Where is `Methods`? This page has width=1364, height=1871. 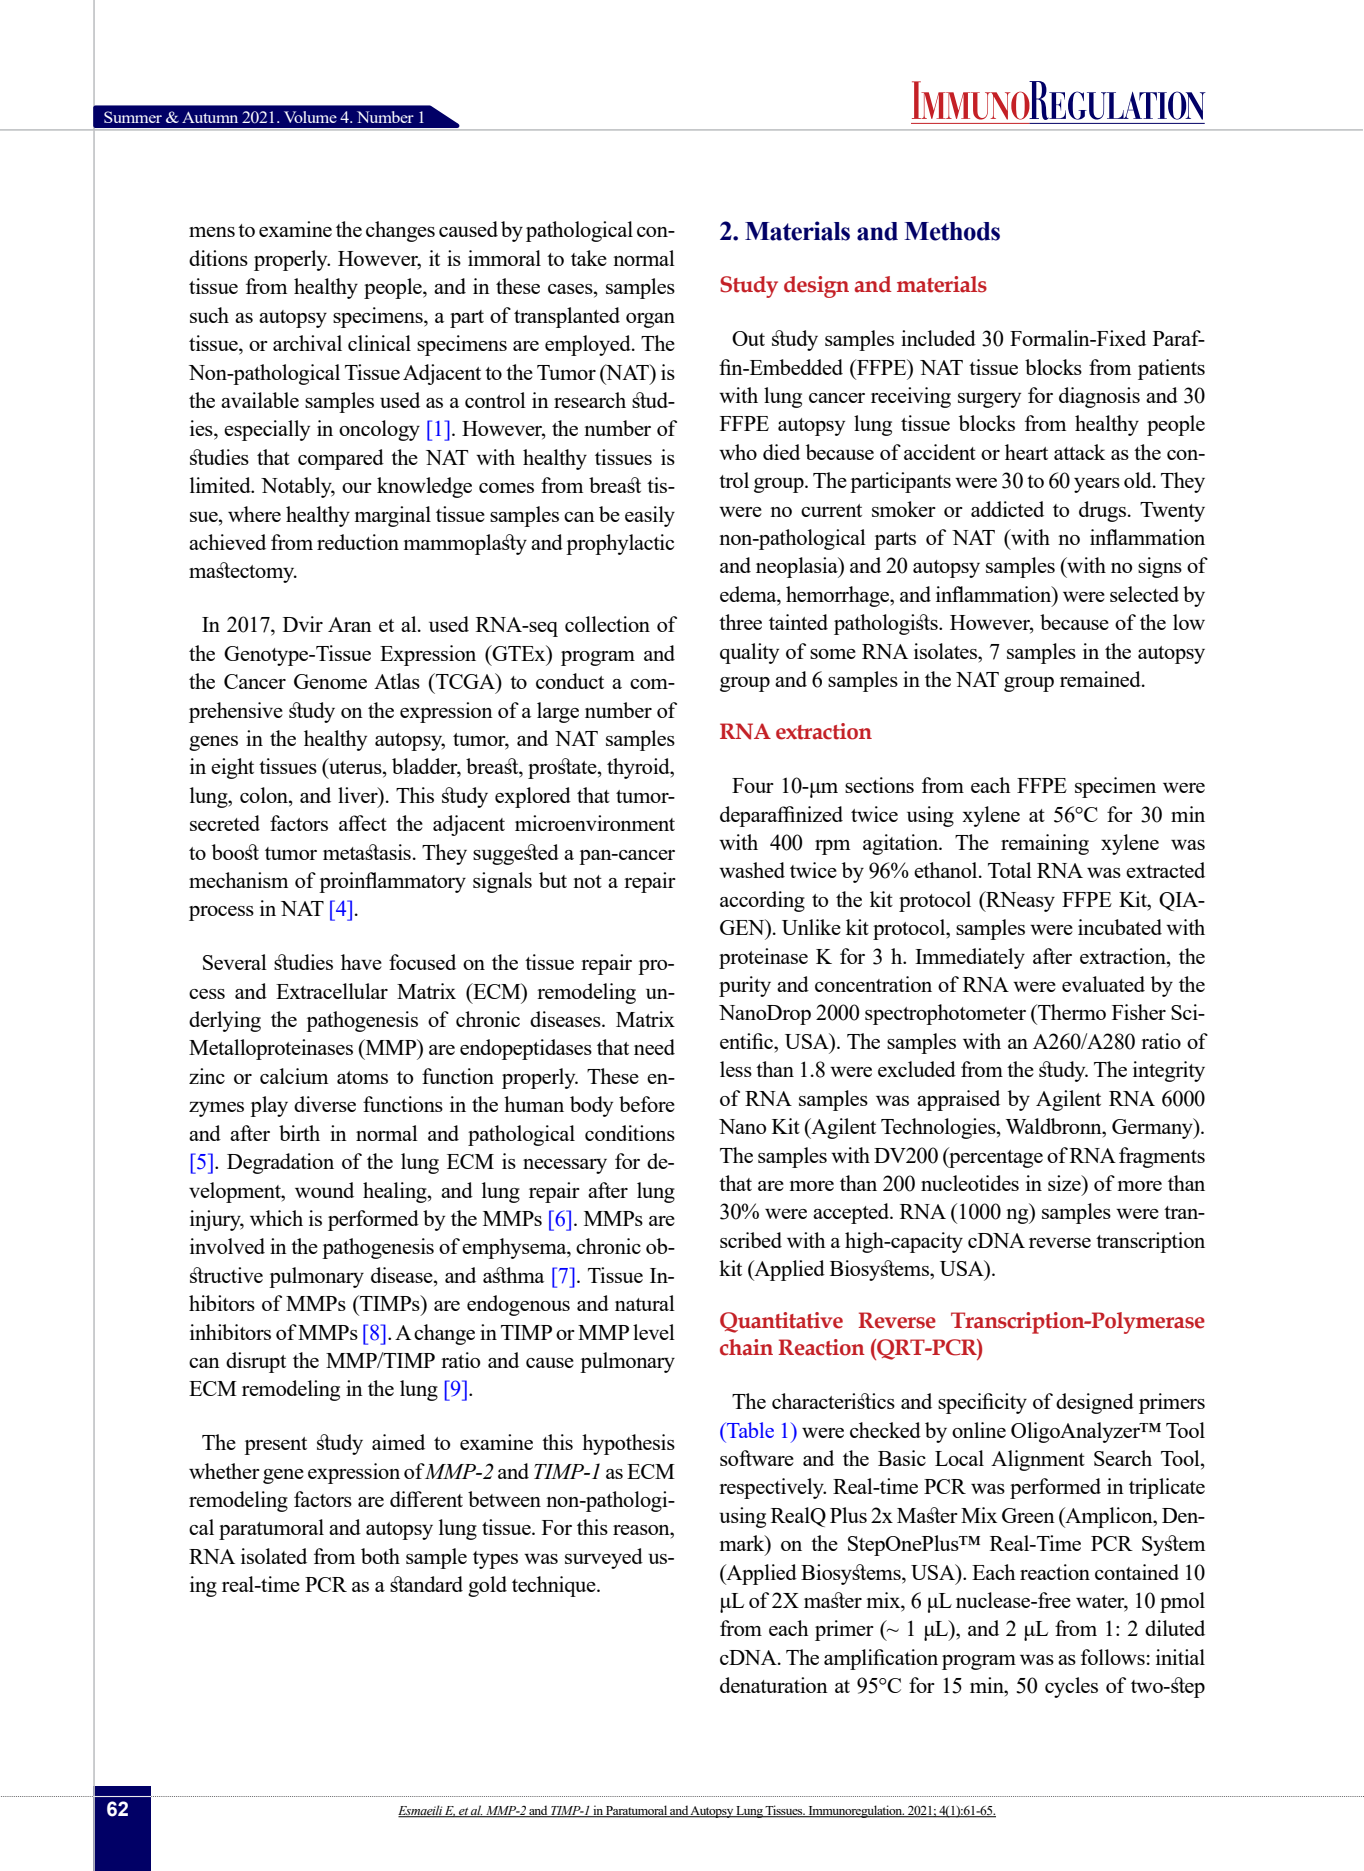 Methods is located at coordinates (952, 231).
